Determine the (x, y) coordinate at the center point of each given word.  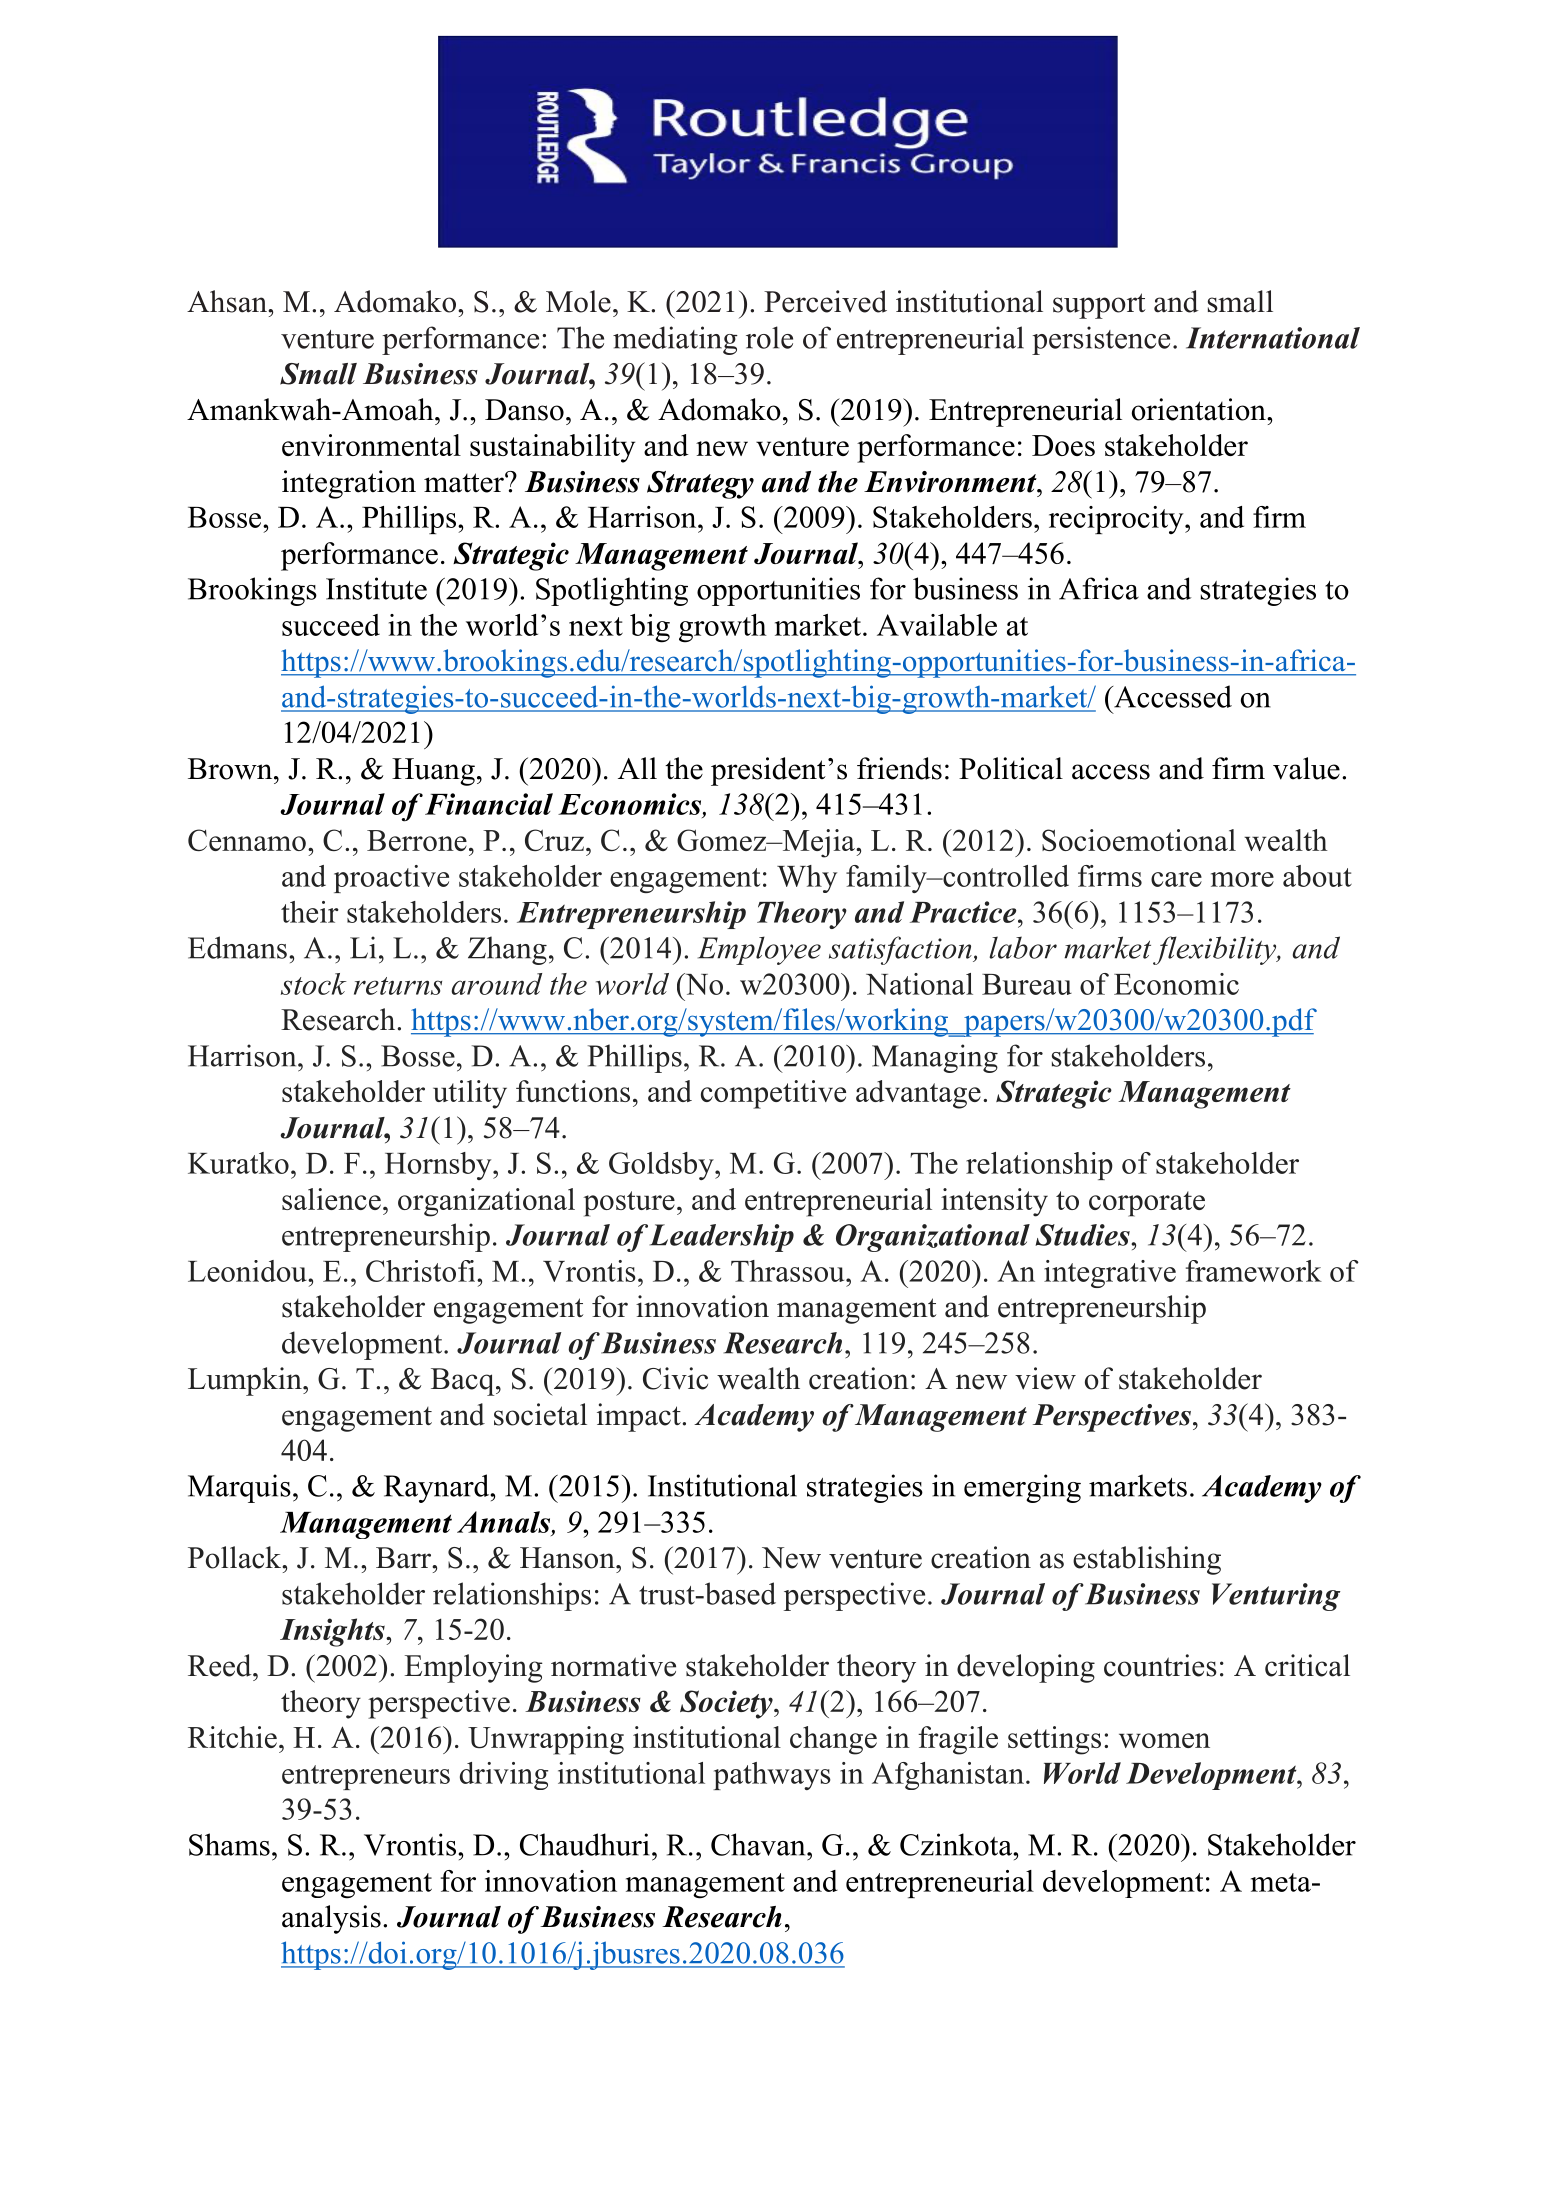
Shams (229, 1844)
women (1164, 1740)
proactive (391, 879)
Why (807, 879)
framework (1254, 1271)
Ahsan (228, 301)
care (1176, 879)
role (769, 337)
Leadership (722, 1238)
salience (331, 1199)
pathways (772, 1776)
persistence (1101, 340)
